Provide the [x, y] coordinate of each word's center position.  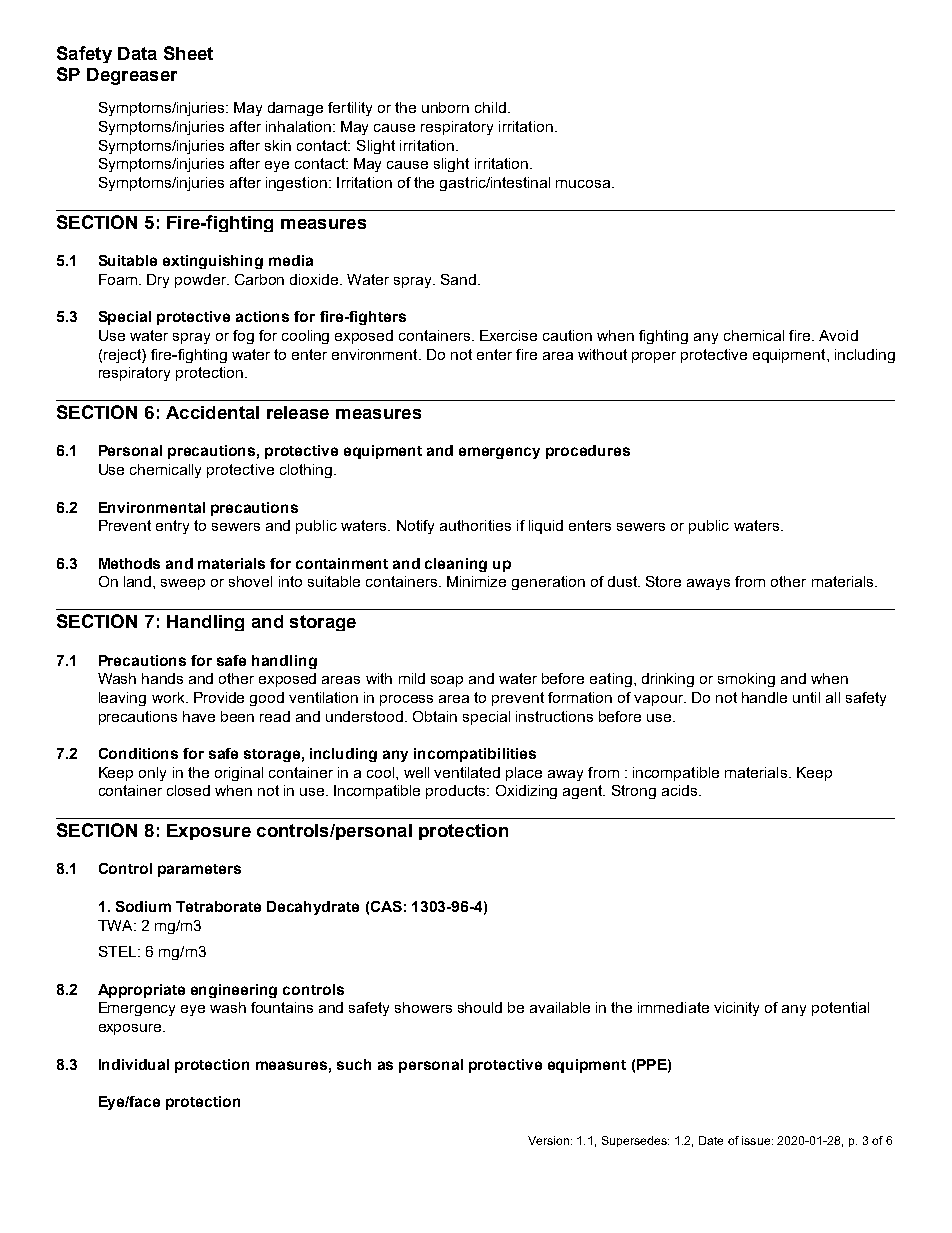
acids [679, 790]
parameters [199, 870]
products [457, 792]
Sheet [188, 53]
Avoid [838, 335]
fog [243, 337]
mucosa [584, 184]
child [490, 107]
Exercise [508, 335]
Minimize [476, 581]
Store [663, 581]
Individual [134, 1064]
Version [548, 1140]
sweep [183, 584]
